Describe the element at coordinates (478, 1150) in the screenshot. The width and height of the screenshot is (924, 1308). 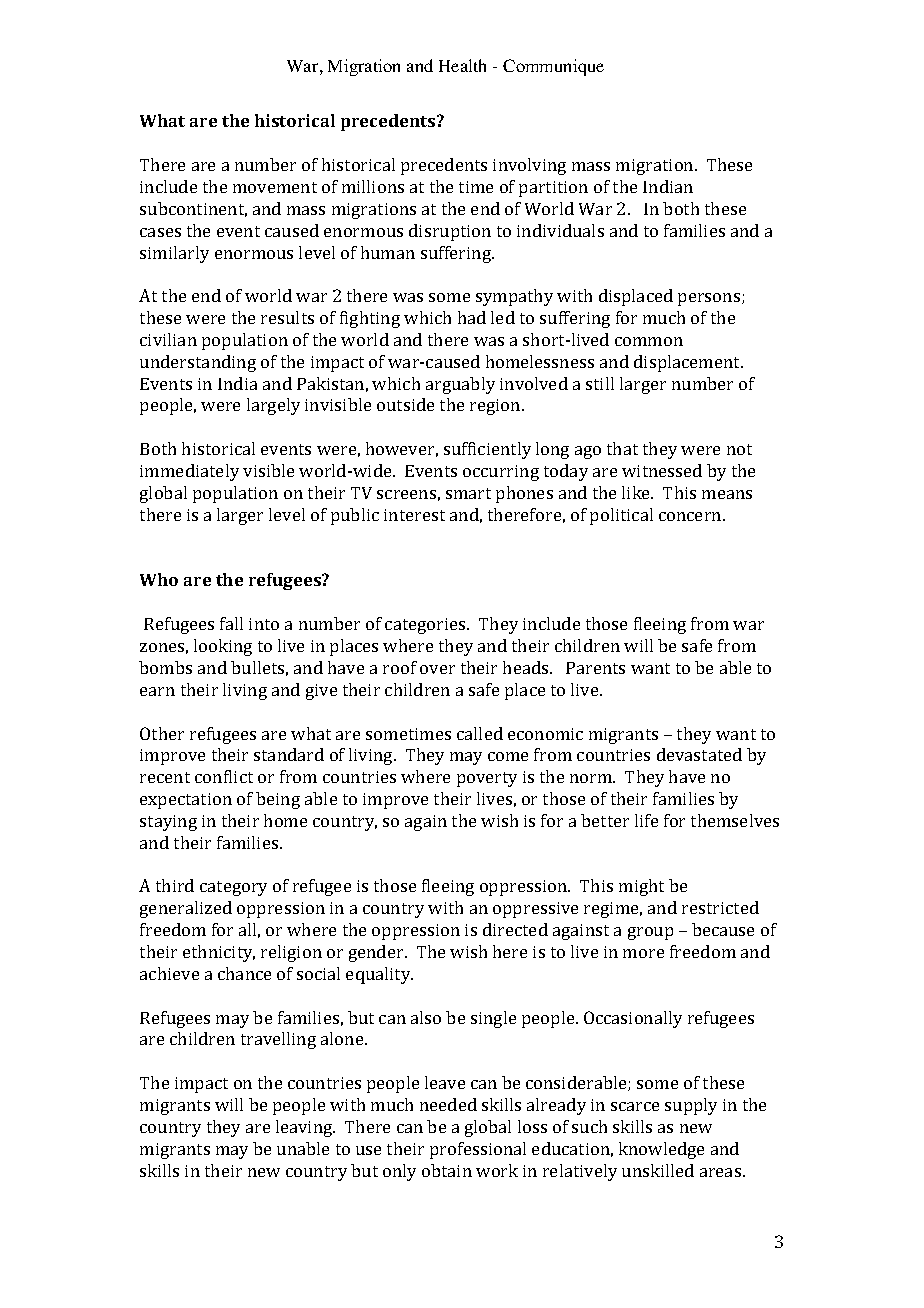
I see `professional` at that location.
